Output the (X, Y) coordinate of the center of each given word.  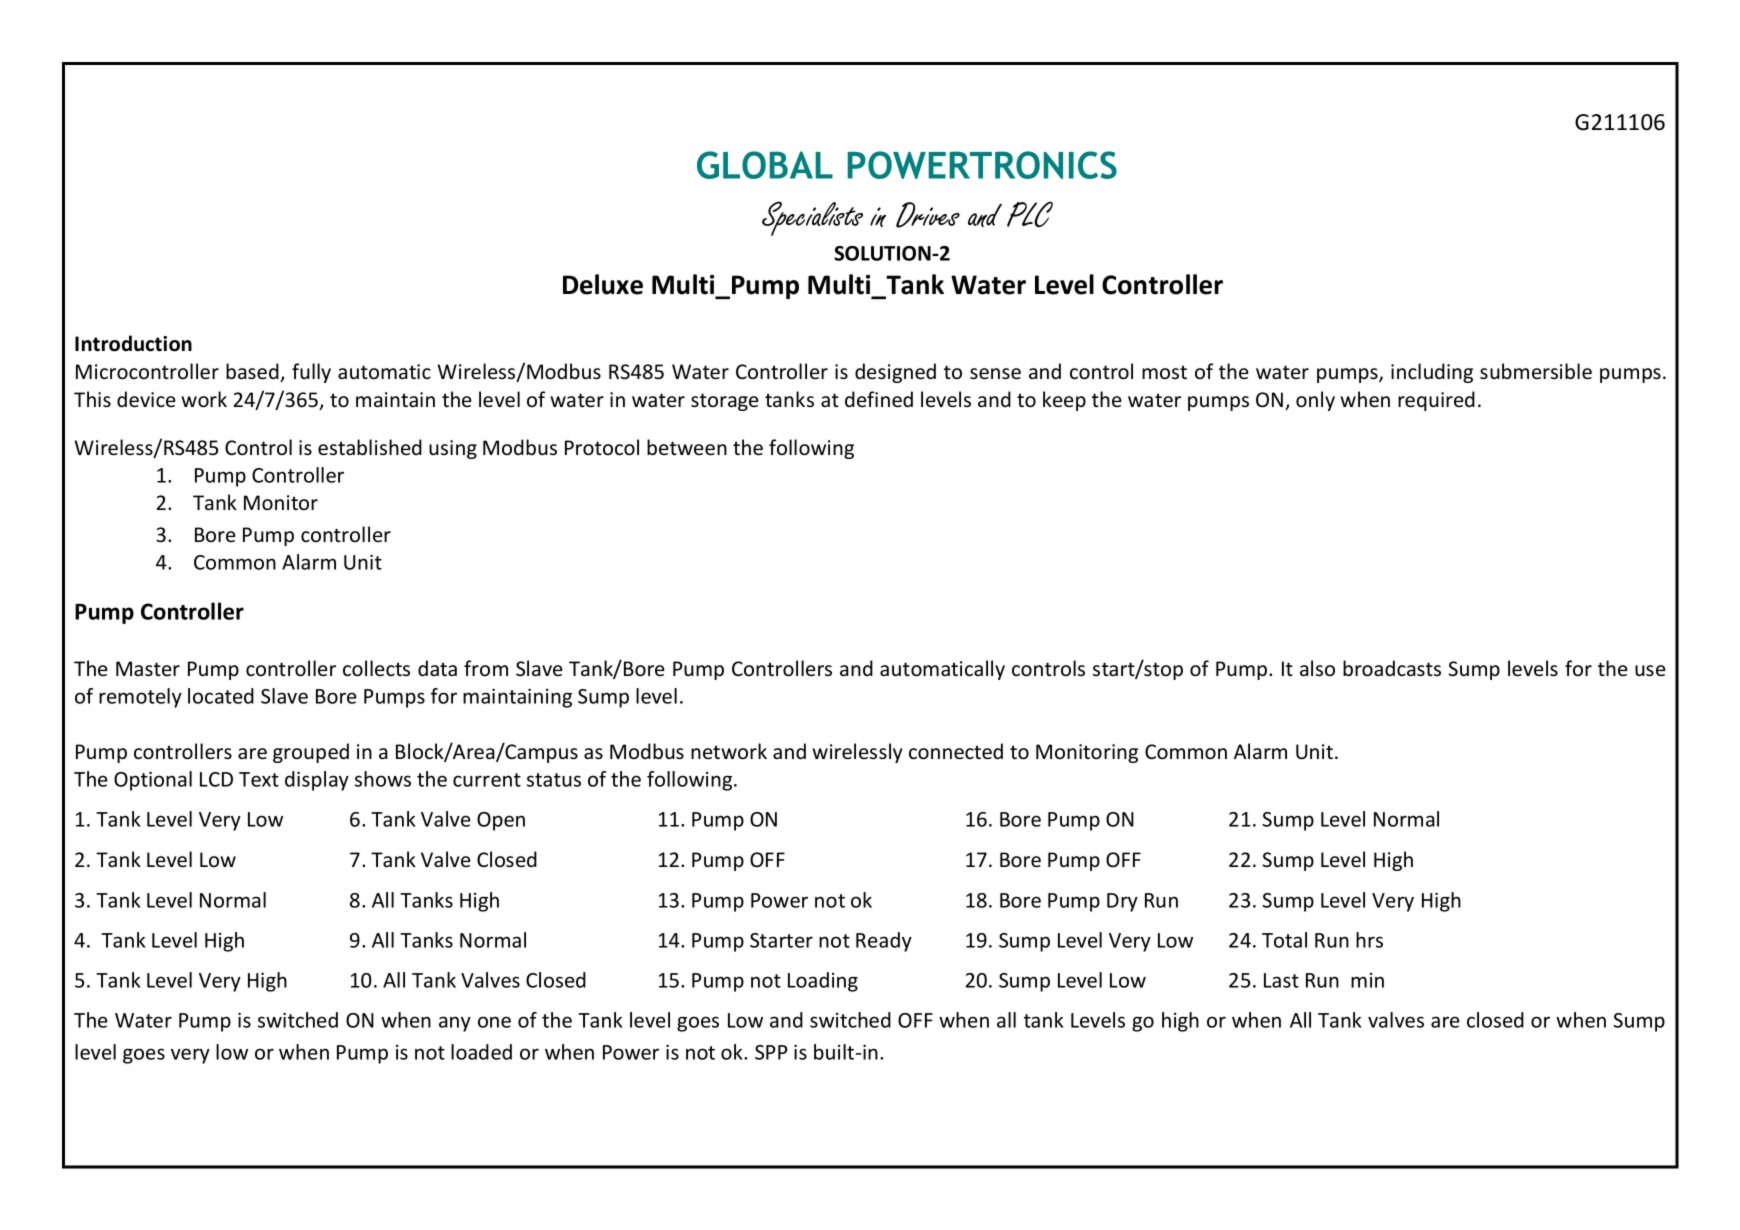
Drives (928, 215)
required (1436, 401)
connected (956, 751)
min (1367, 980)
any (455, 1024)
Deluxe (603, 284)
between (687, 447)
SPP (771, 1052)
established (370, 447)
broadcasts (1392, 668)
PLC (1030, 214)
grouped (311, 753)
